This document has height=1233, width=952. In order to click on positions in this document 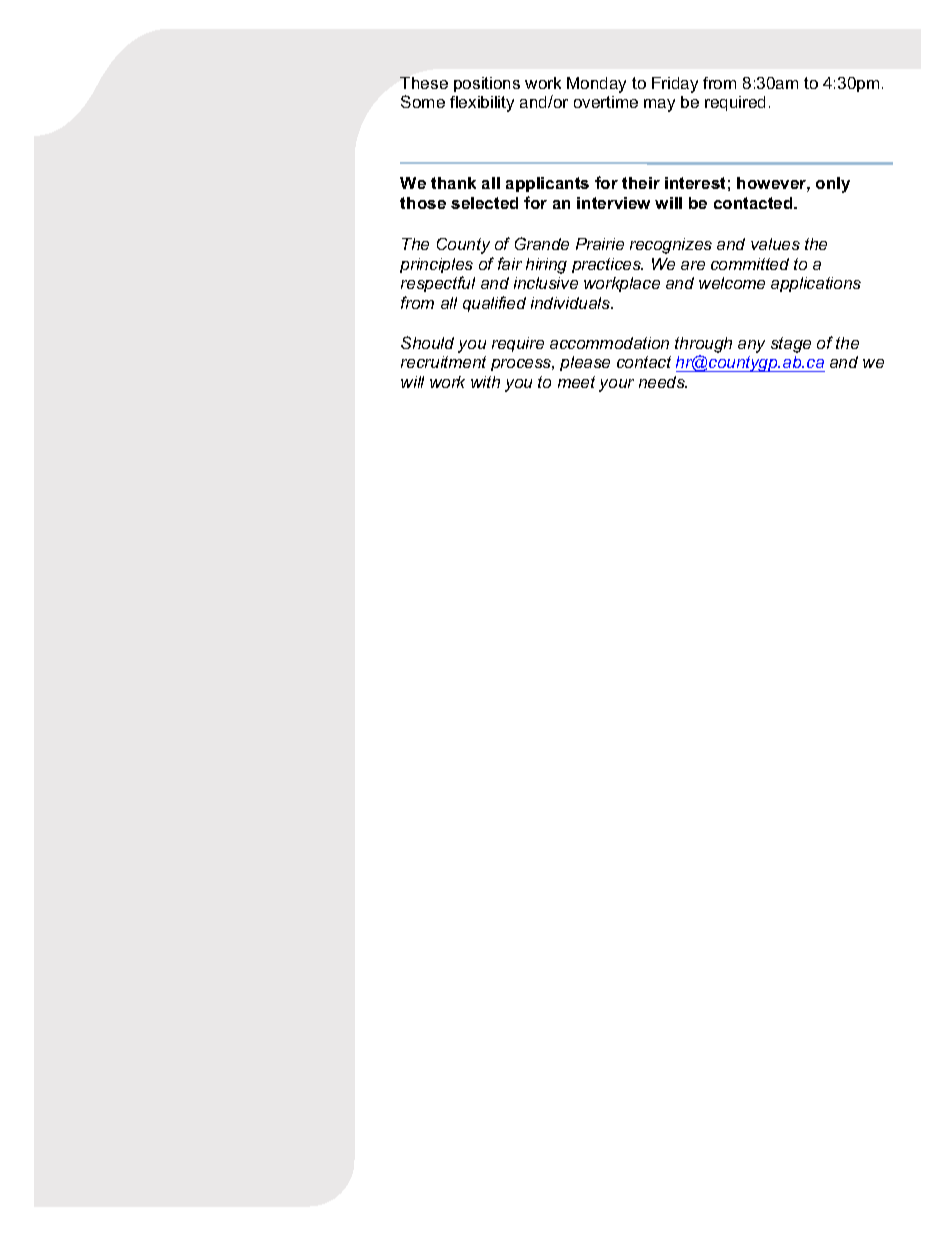, I will do `click(487, 84)`.
